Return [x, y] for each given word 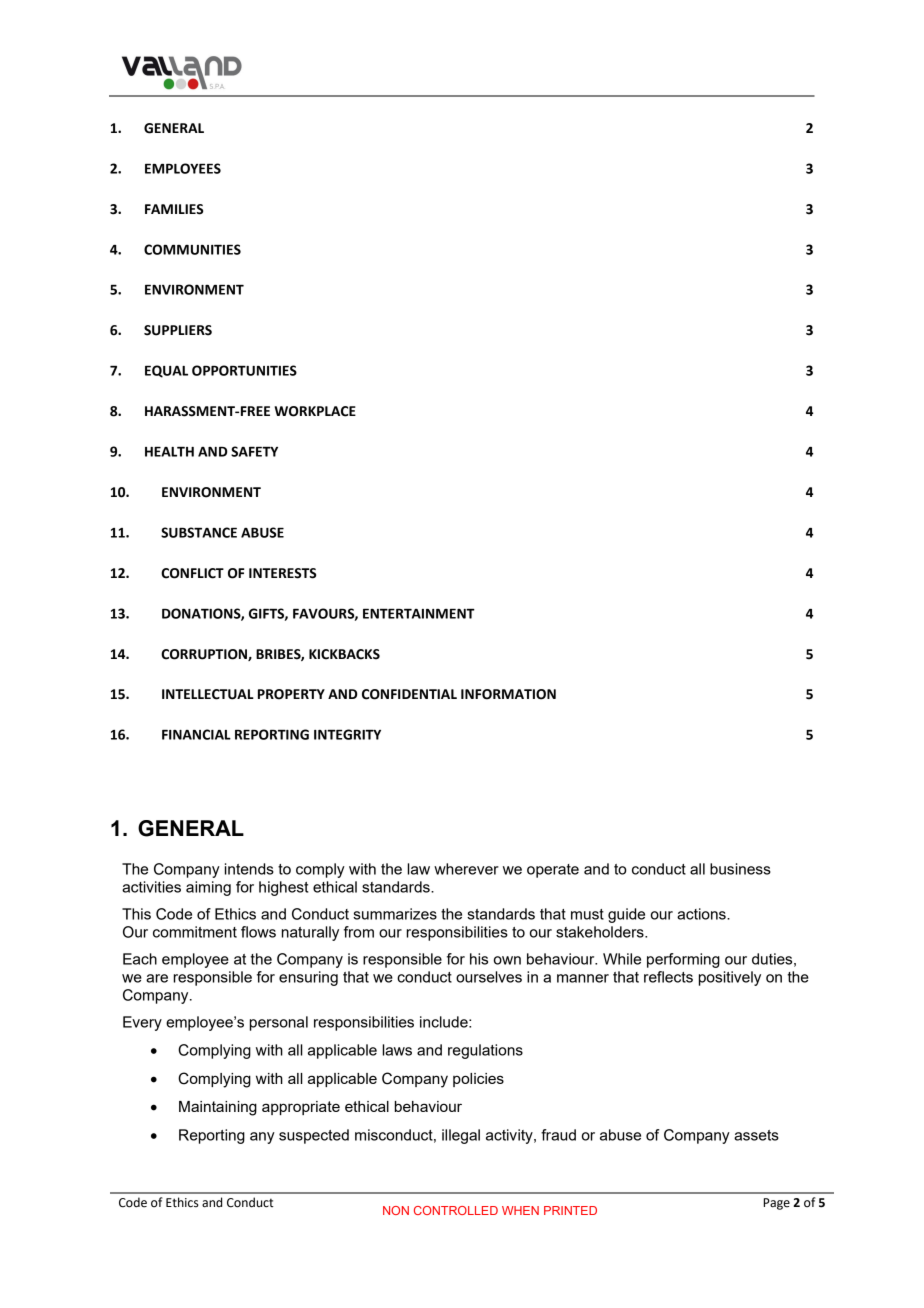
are [157, 978]
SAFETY [254, 451]
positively [730, 978]
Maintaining [218, 1108]
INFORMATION [508, 694]
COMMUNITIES [192, 249]
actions [702, 914]
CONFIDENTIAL [409, 694]
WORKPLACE [315, 411]
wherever [466, 869]
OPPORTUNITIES [244, 370]
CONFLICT [192, 573]
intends [249, 869]
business [740, 869]
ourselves [489, 977]
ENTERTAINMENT [419, 614]
